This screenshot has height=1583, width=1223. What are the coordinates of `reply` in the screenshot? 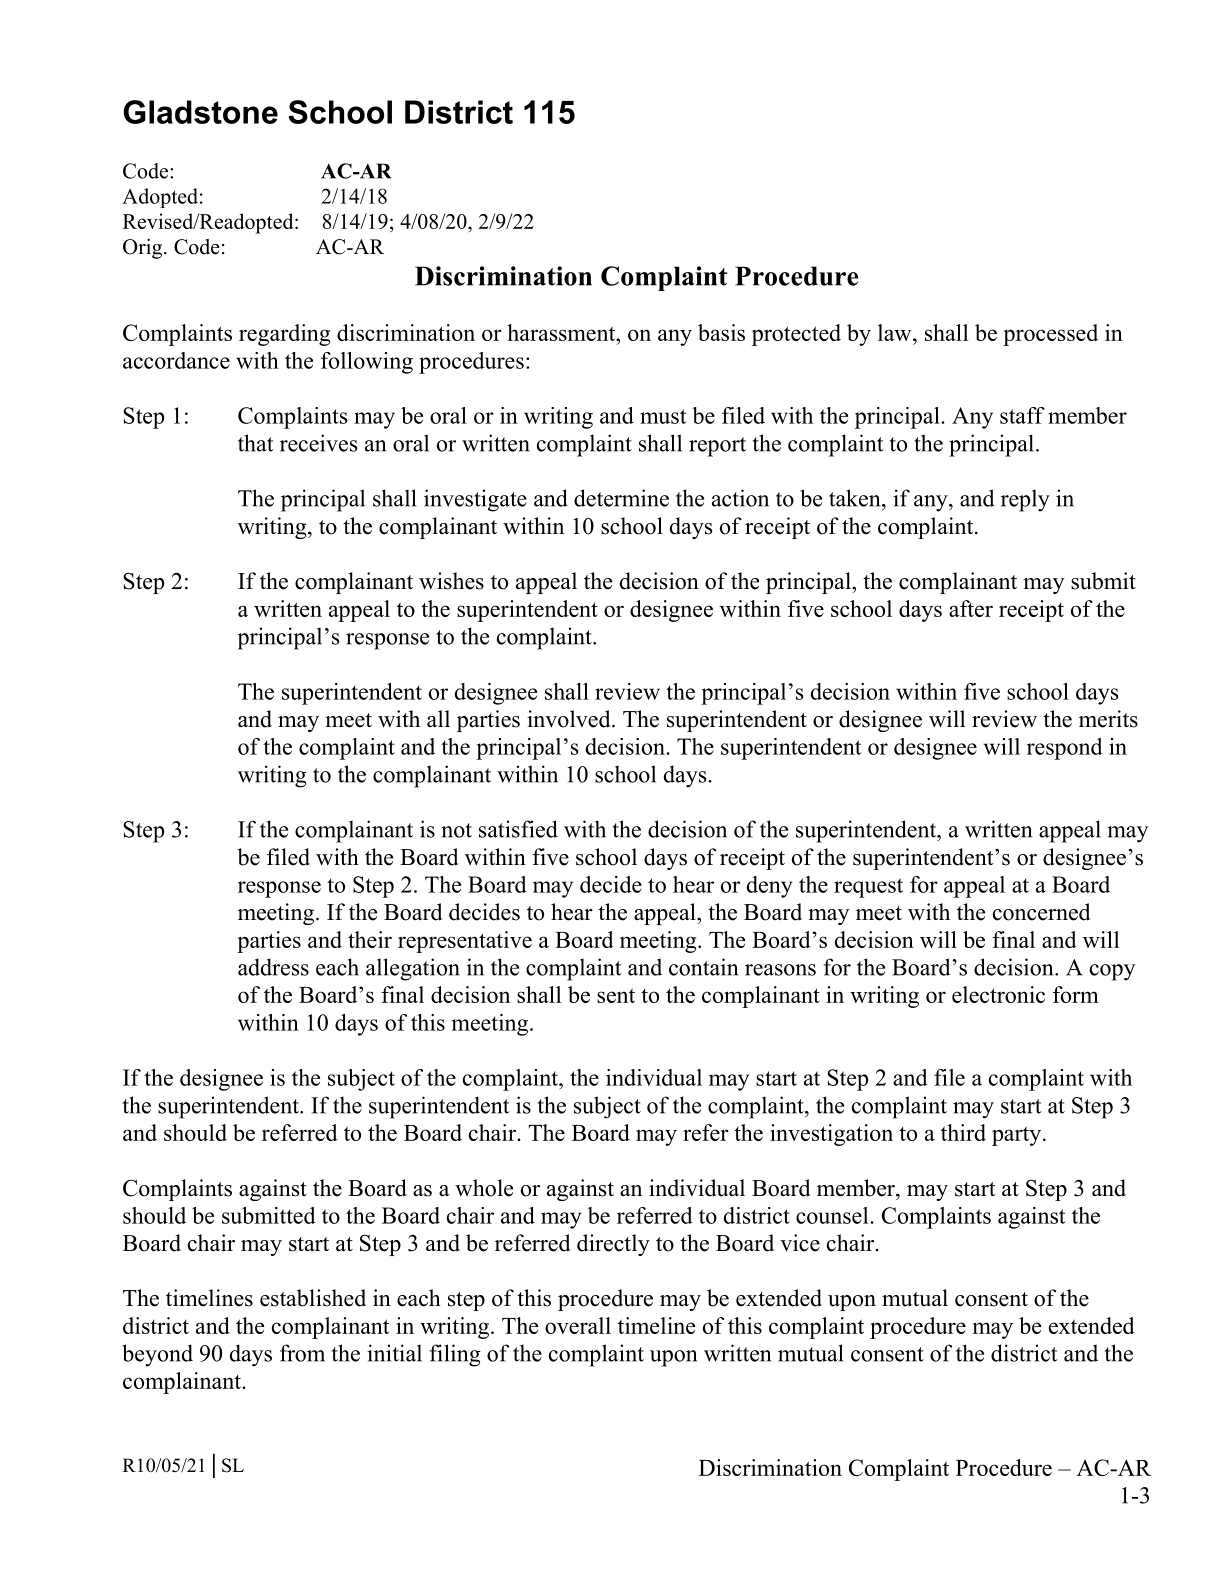 It's located at (1025, 500).
